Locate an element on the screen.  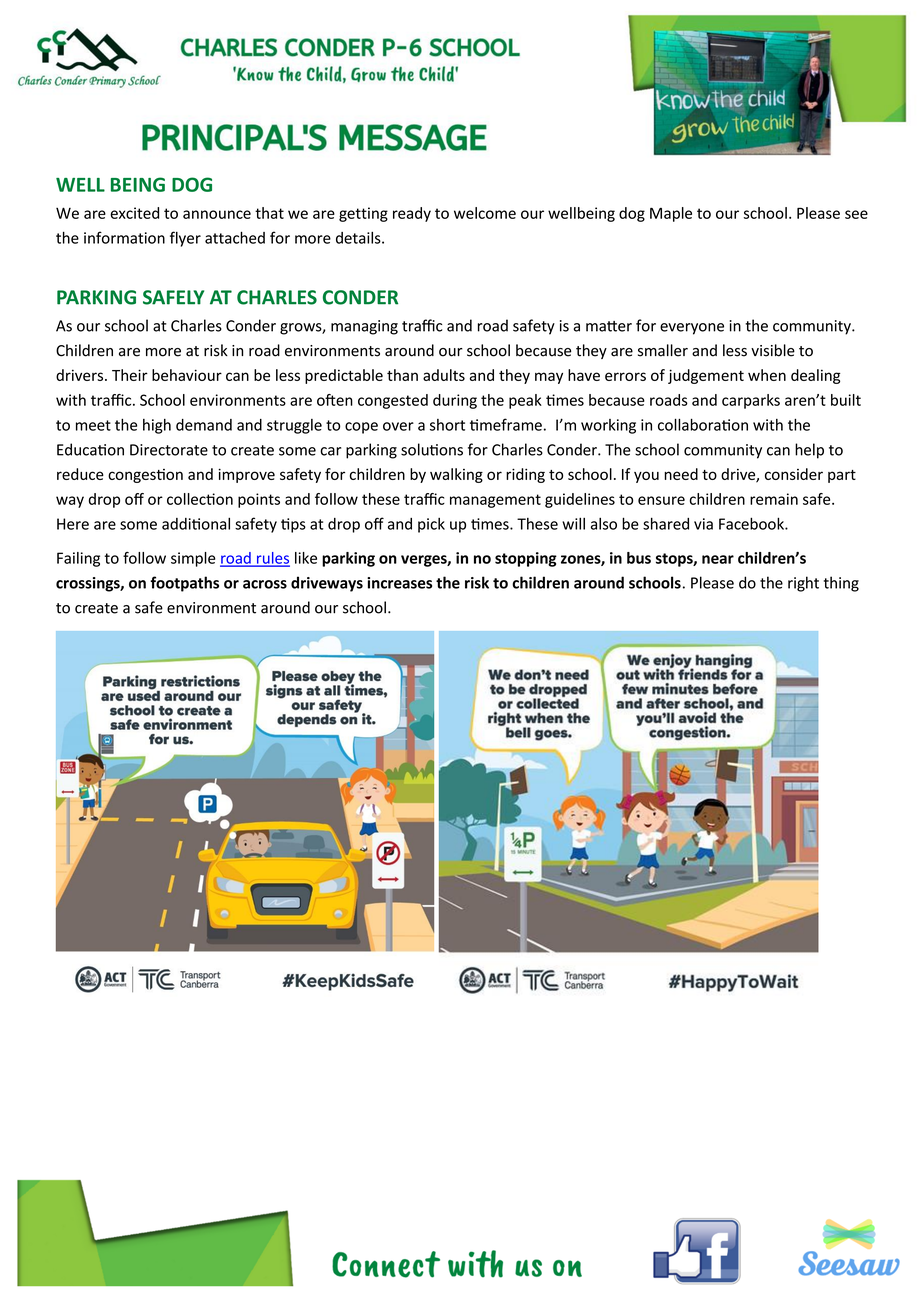
welcome is located at coordinates (485, 213).
